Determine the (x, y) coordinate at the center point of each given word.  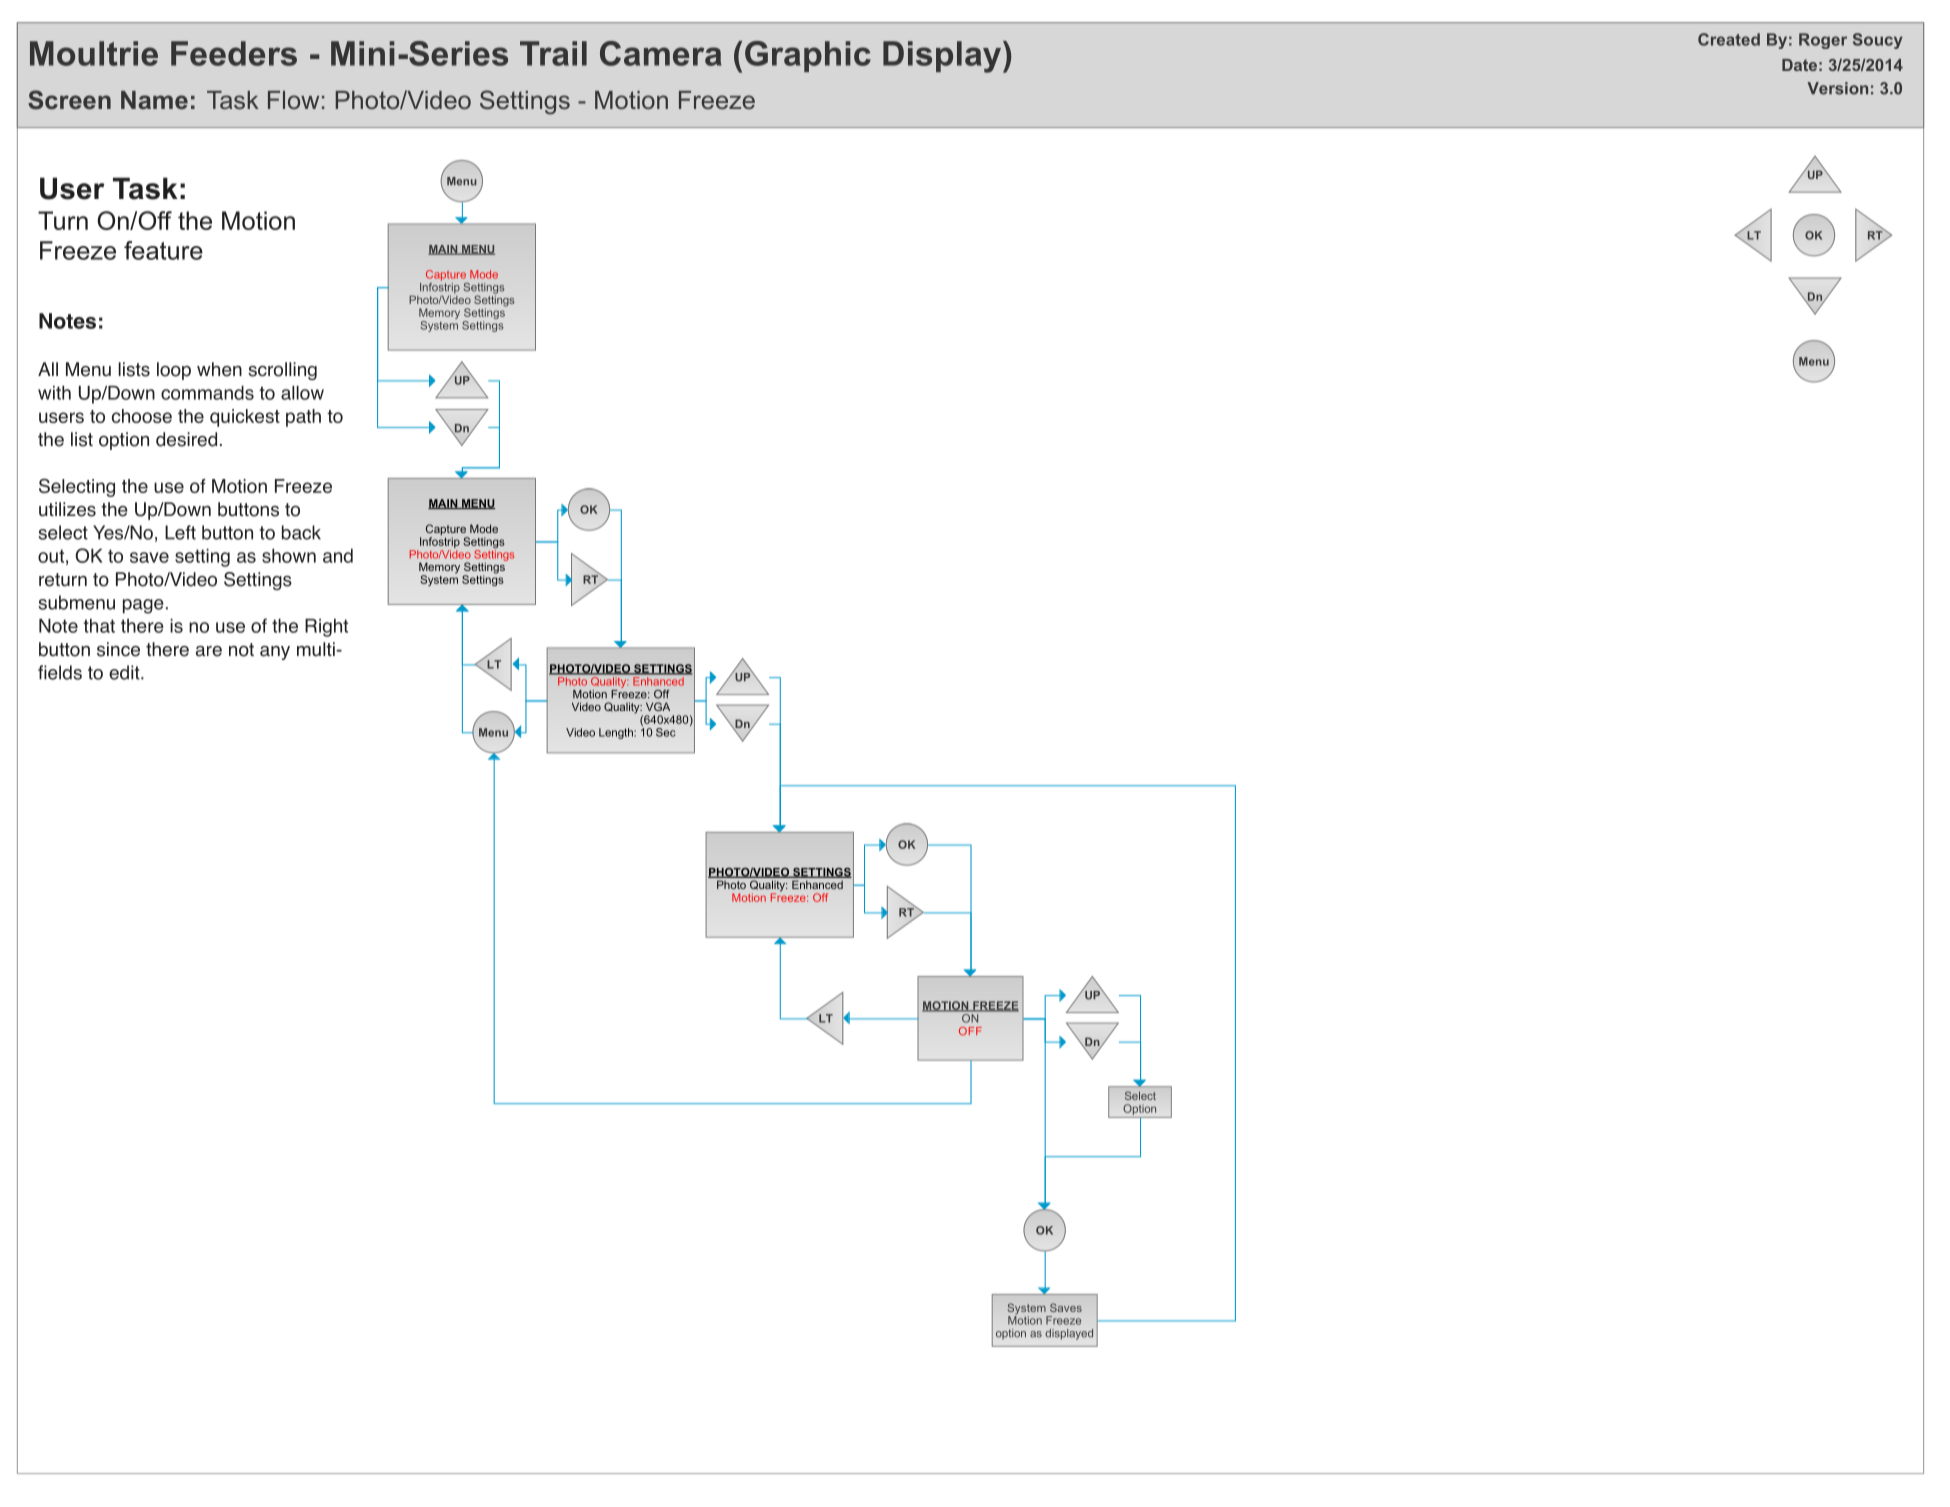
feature (163, 250)
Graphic (808, 56)
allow (302, 393)
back (301, 532)
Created (1729, 39)
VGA (658, 706)
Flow (293, 100)
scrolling (282, 371)
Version (1837, 88)
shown (289, 555)
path (303, 418)
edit (125, 672)
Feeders (234, 53)
